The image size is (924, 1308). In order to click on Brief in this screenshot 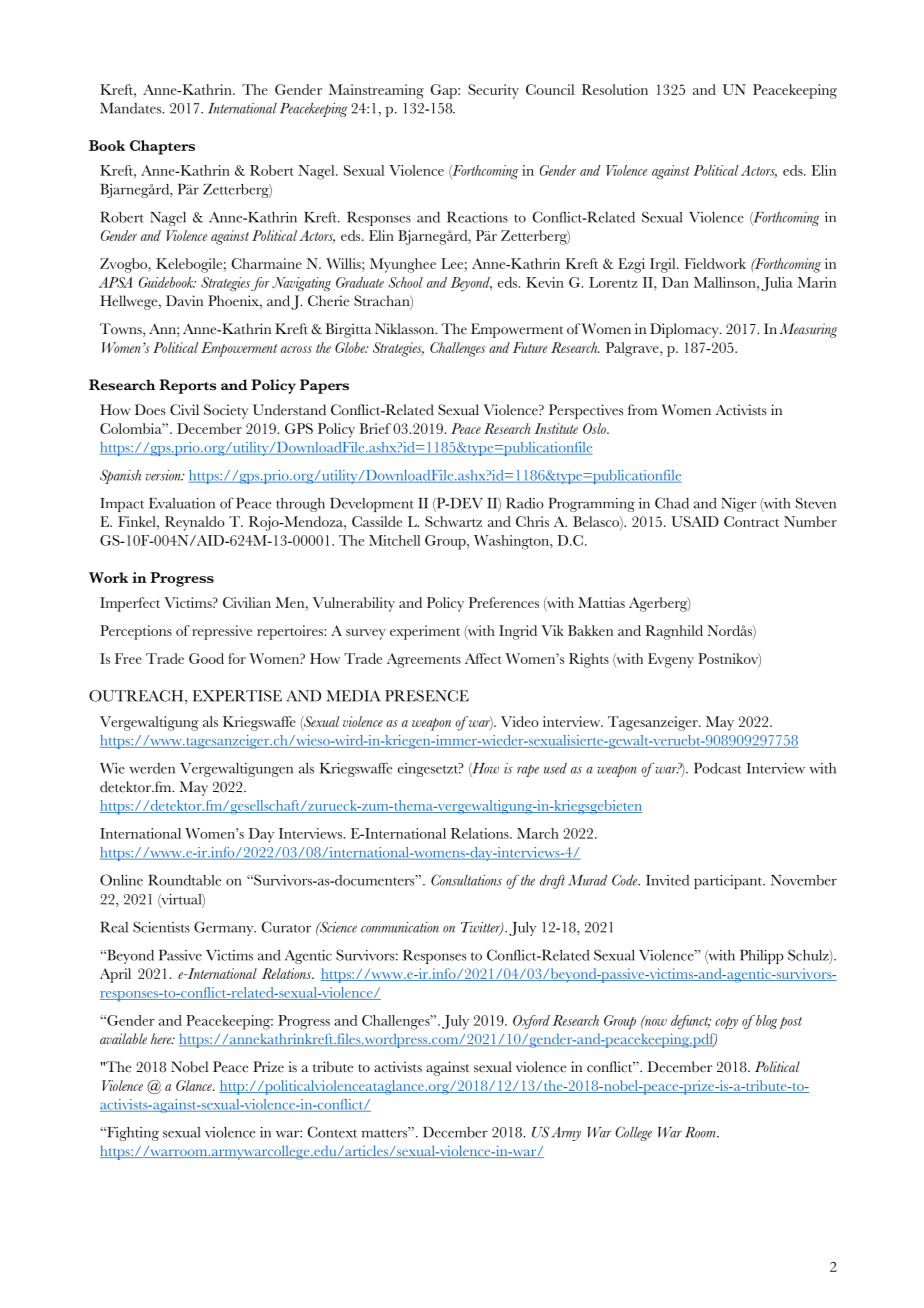, I will do `click(375, 428)`.
